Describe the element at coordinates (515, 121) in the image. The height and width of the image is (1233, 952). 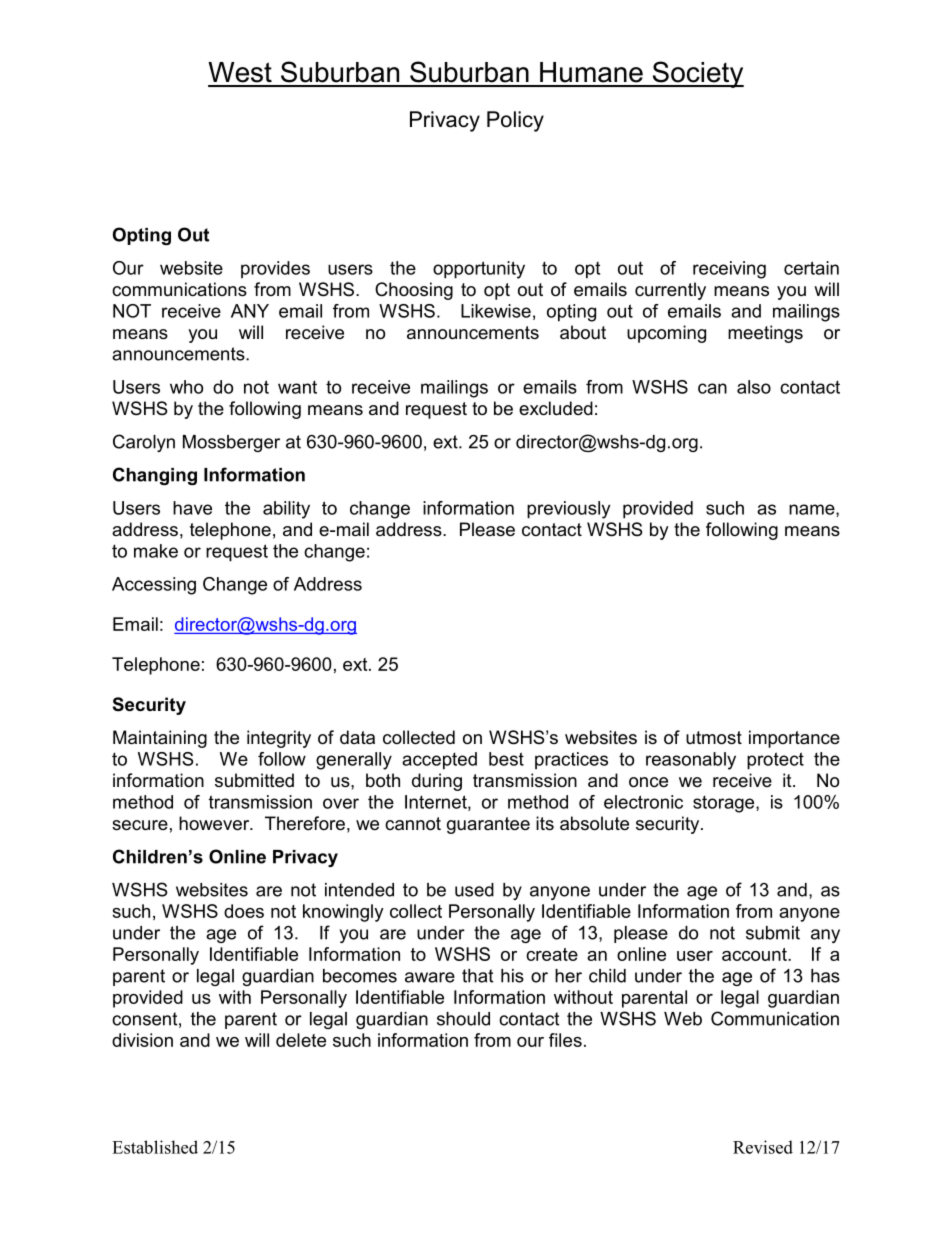
I see `Policy` at that location.
